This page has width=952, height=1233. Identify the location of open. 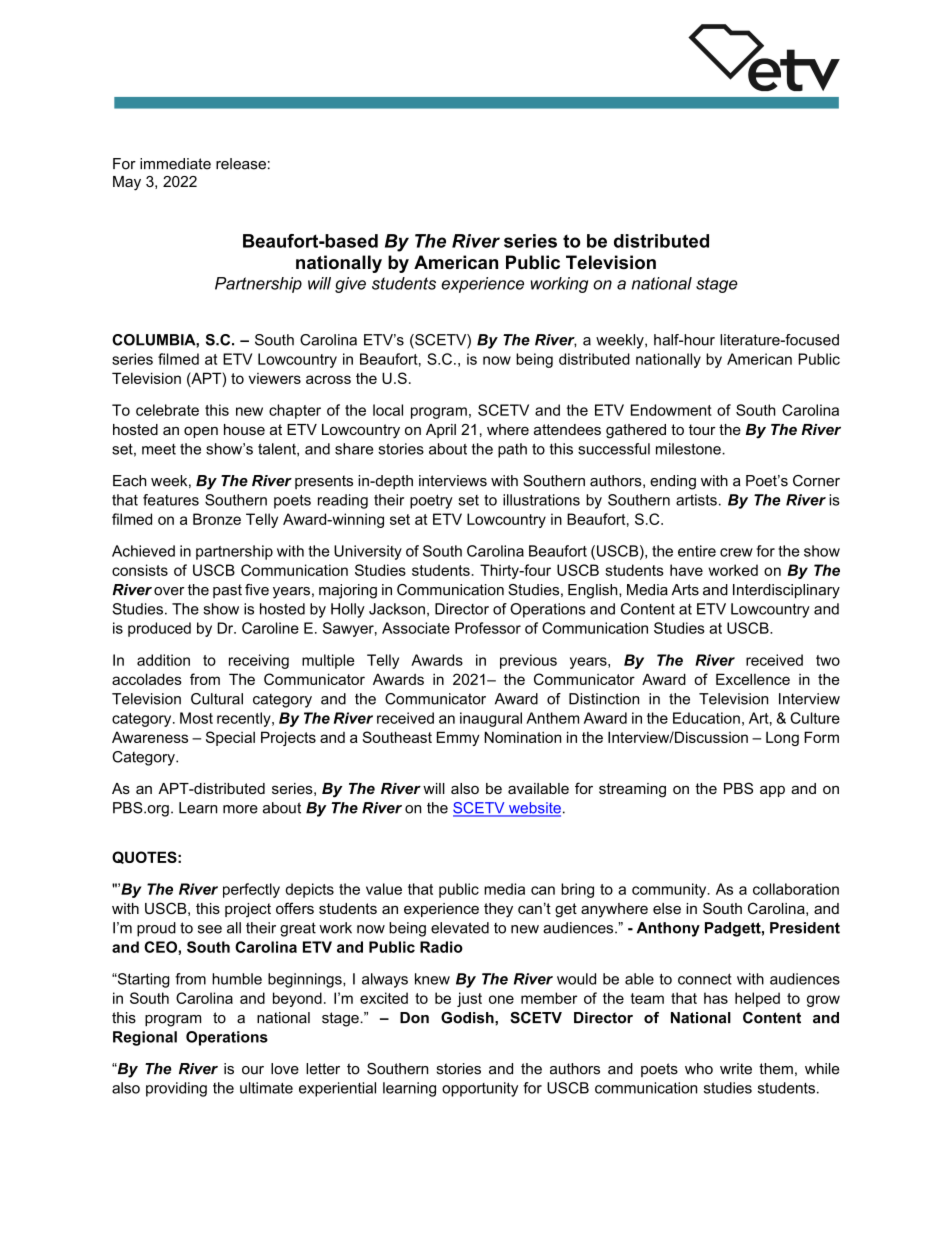
(201, 432).
